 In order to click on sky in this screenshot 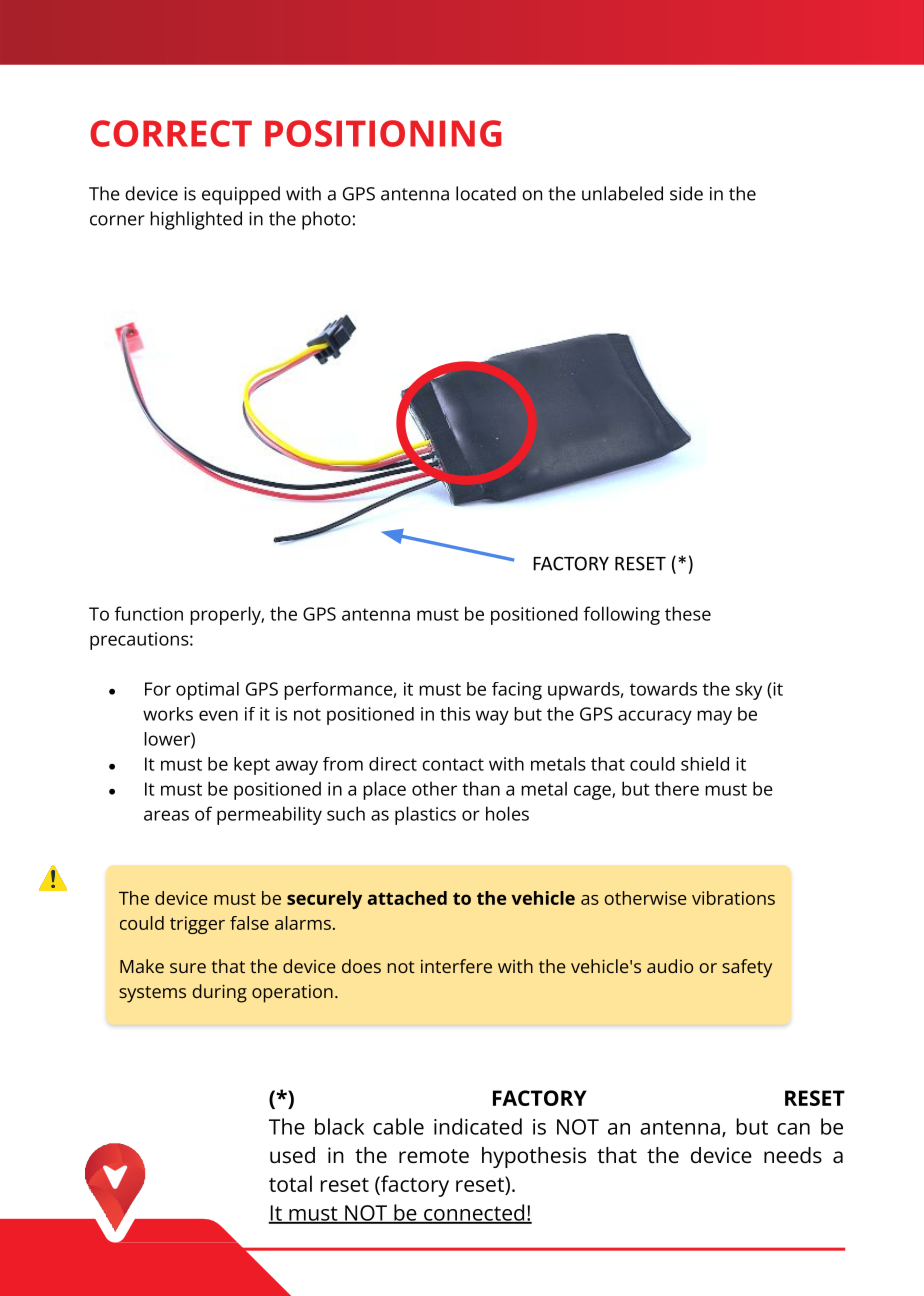, I will do `click(749, 691)`.
